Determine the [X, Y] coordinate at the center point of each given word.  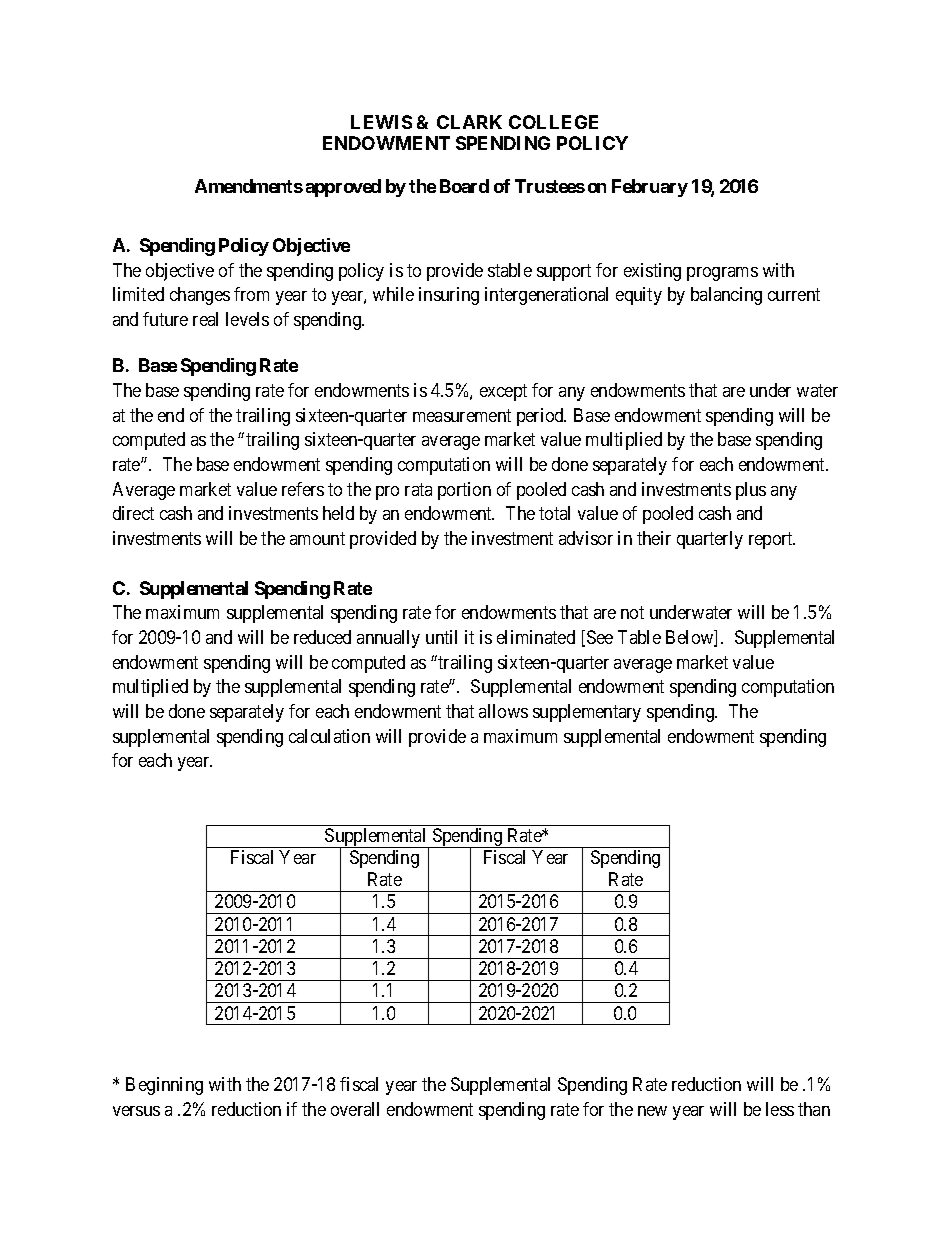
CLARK [469, 122]
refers [303, 489]
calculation [329, 736]
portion [464, 491]
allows [503, 711]
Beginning [164, 1086]
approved [343, 188]
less [780, 1109]
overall [355, 1109]
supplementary [587, 713]
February [650, 188]
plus [751, 491]
